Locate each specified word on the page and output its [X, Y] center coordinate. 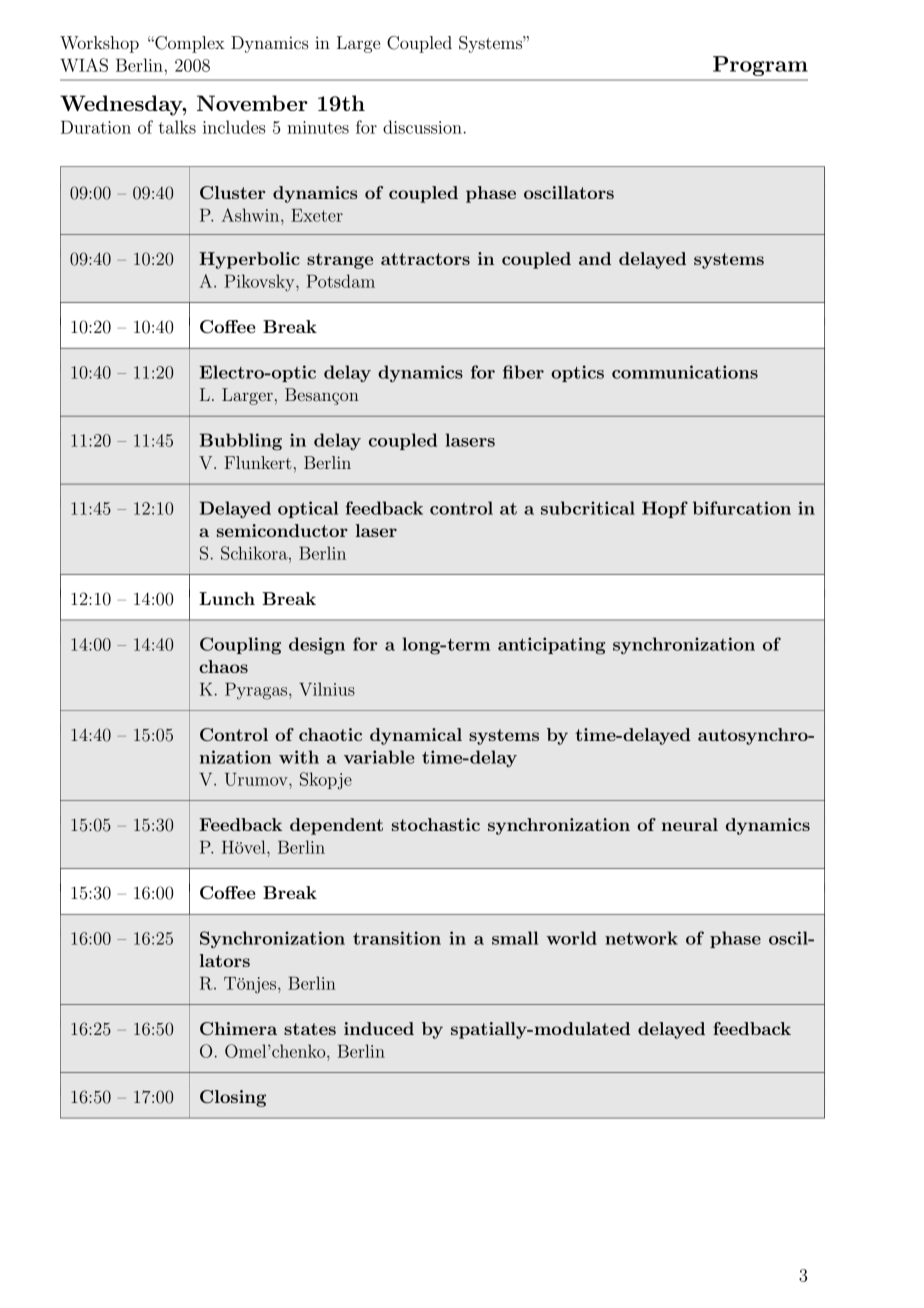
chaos [223, 666]
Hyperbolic [249, 260]
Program [760, 66]
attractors [425, 259]
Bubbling [241, 442]
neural [690, 824]
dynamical [416, 736]
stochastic [436, 824]
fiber [523, 372]
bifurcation [742, 508]
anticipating [551, 646]
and [595, 258]
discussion [422, 127]
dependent [336, 826]
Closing [233, 1098]
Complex [189, 44]
